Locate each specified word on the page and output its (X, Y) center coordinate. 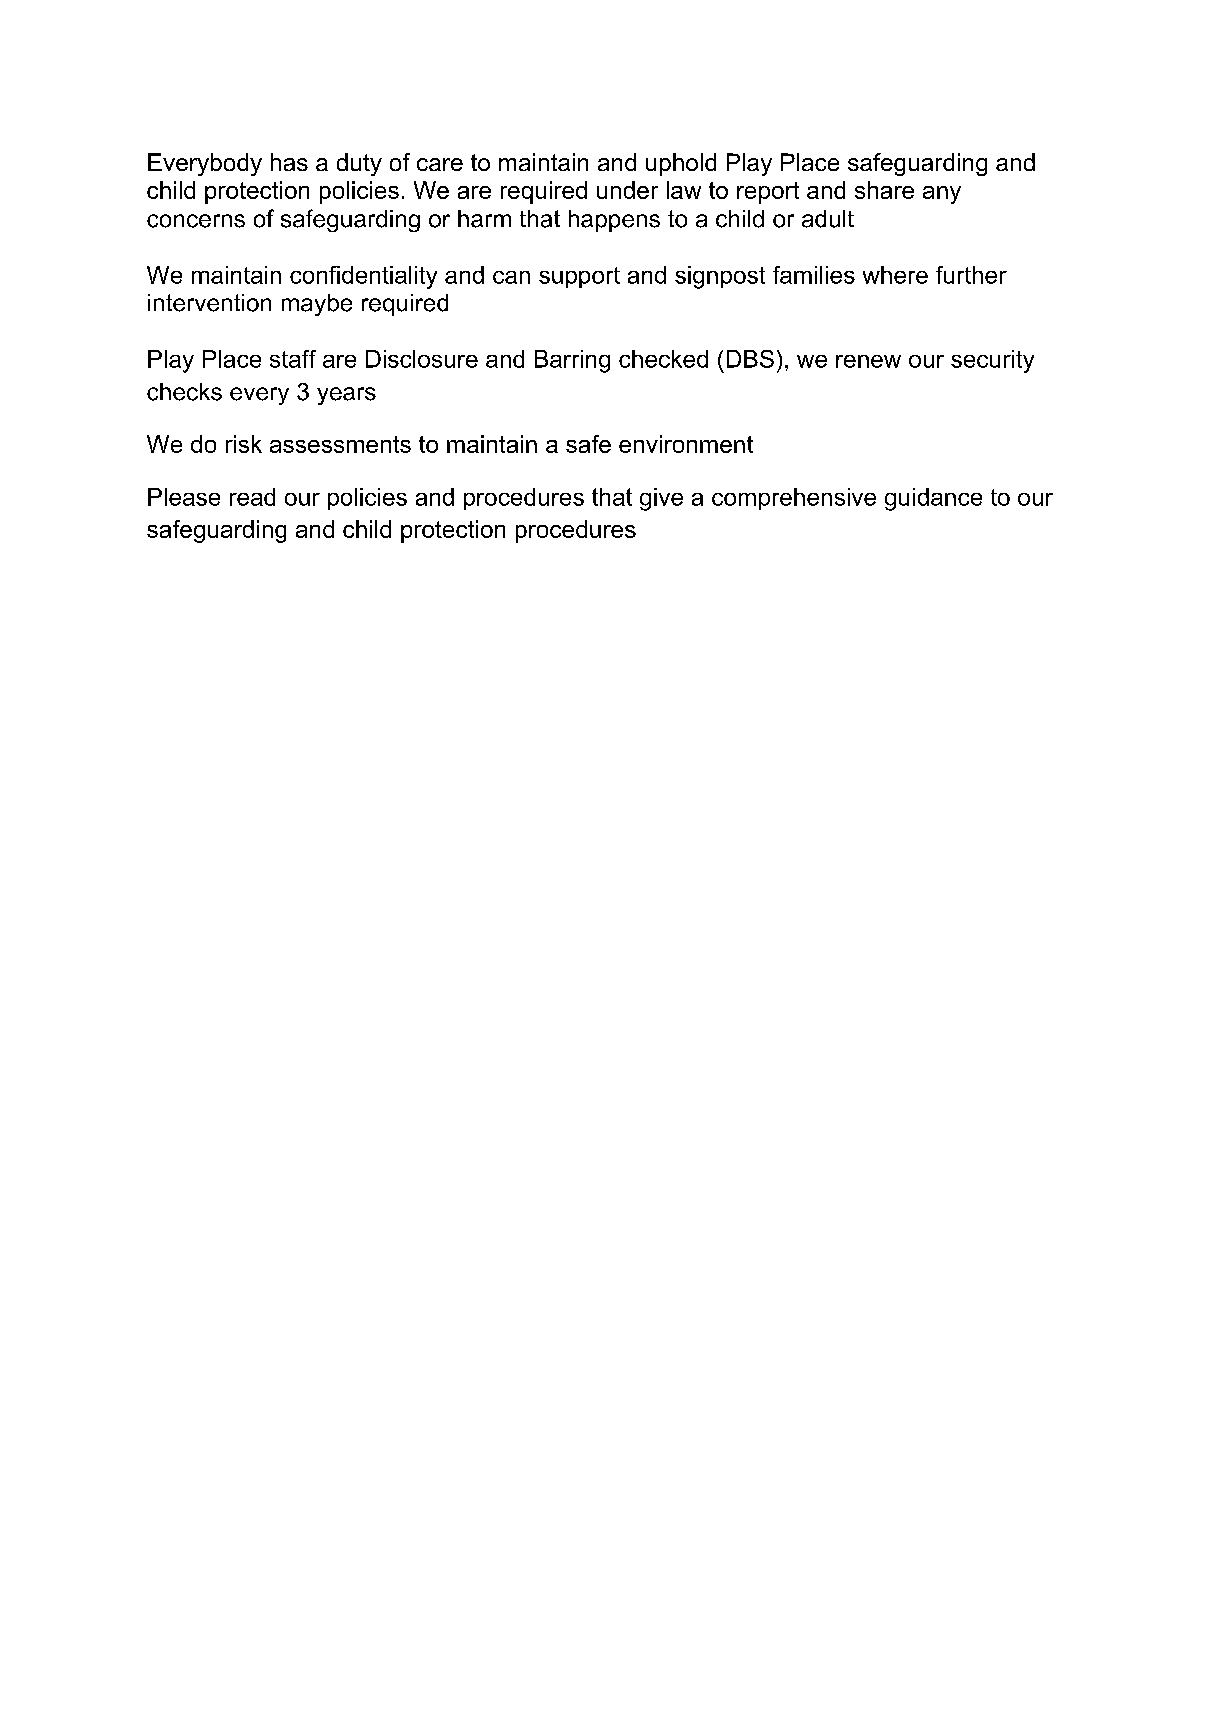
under (627, 190)
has (289, 162)
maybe (317, 305)
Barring (572, 361)
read (252, 497)
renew (868, 361)
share (884, 190)
